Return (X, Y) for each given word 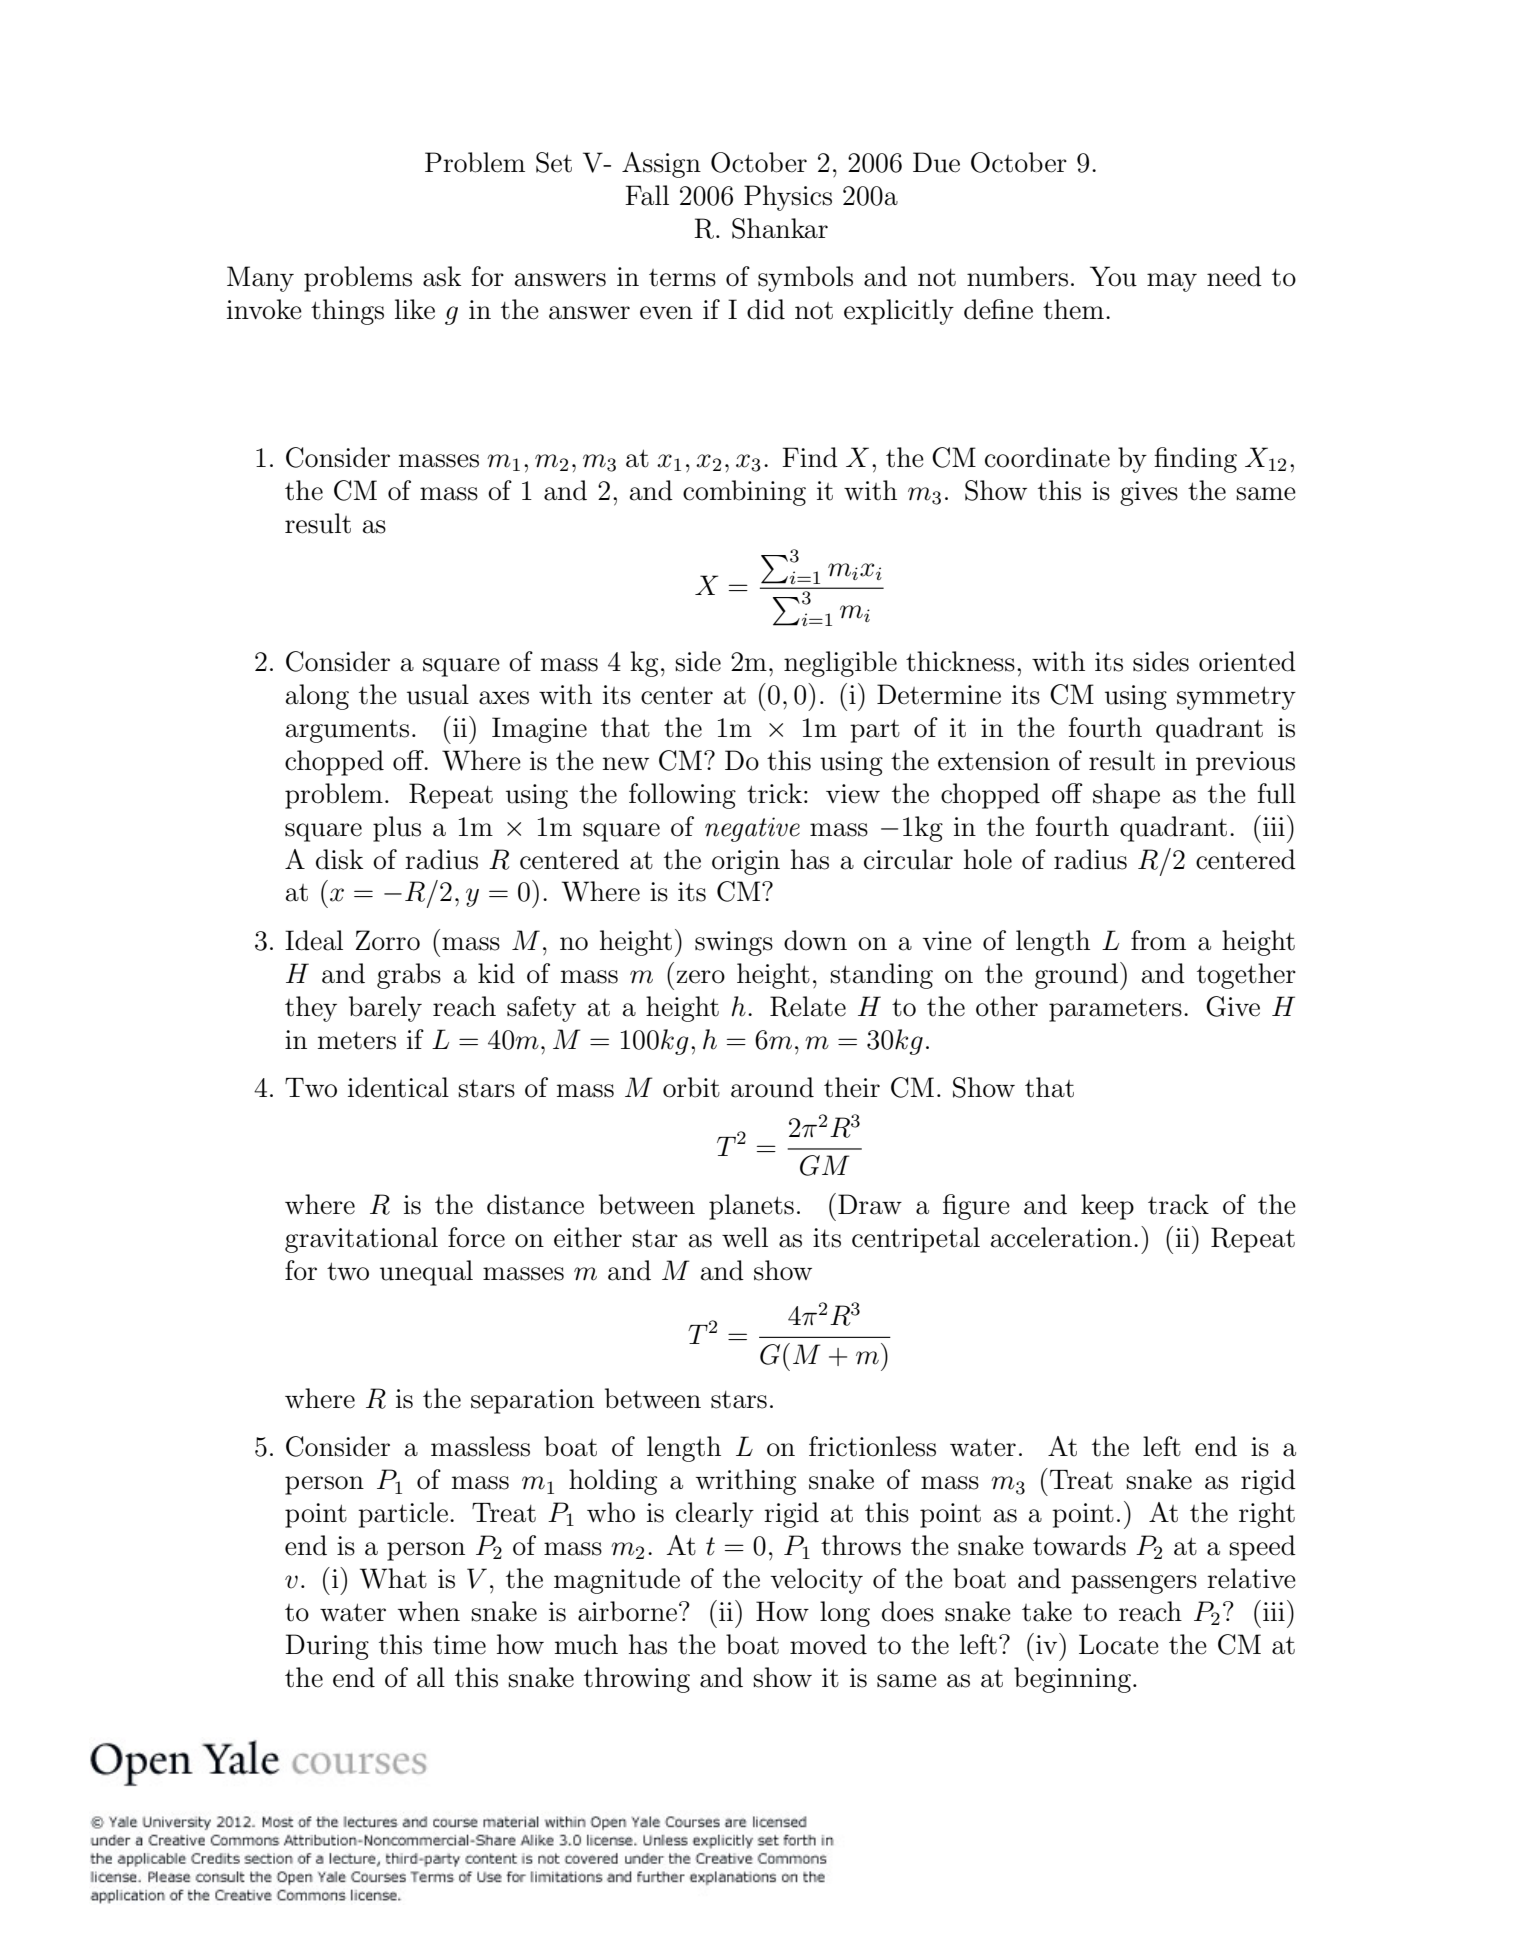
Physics (788, 198)
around (772, 1087)
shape (1126, 796)
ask (442, 276)
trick (774, 793)
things (347, 312)
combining (744, 493)
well (745, 1237)
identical (398, 1087)
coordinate (1047, 457)
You (1113, 276)
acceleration (1061, 1237)
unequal (426, 1273)
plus (397, 829)
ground (1076, 976)
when (429, 1611)
